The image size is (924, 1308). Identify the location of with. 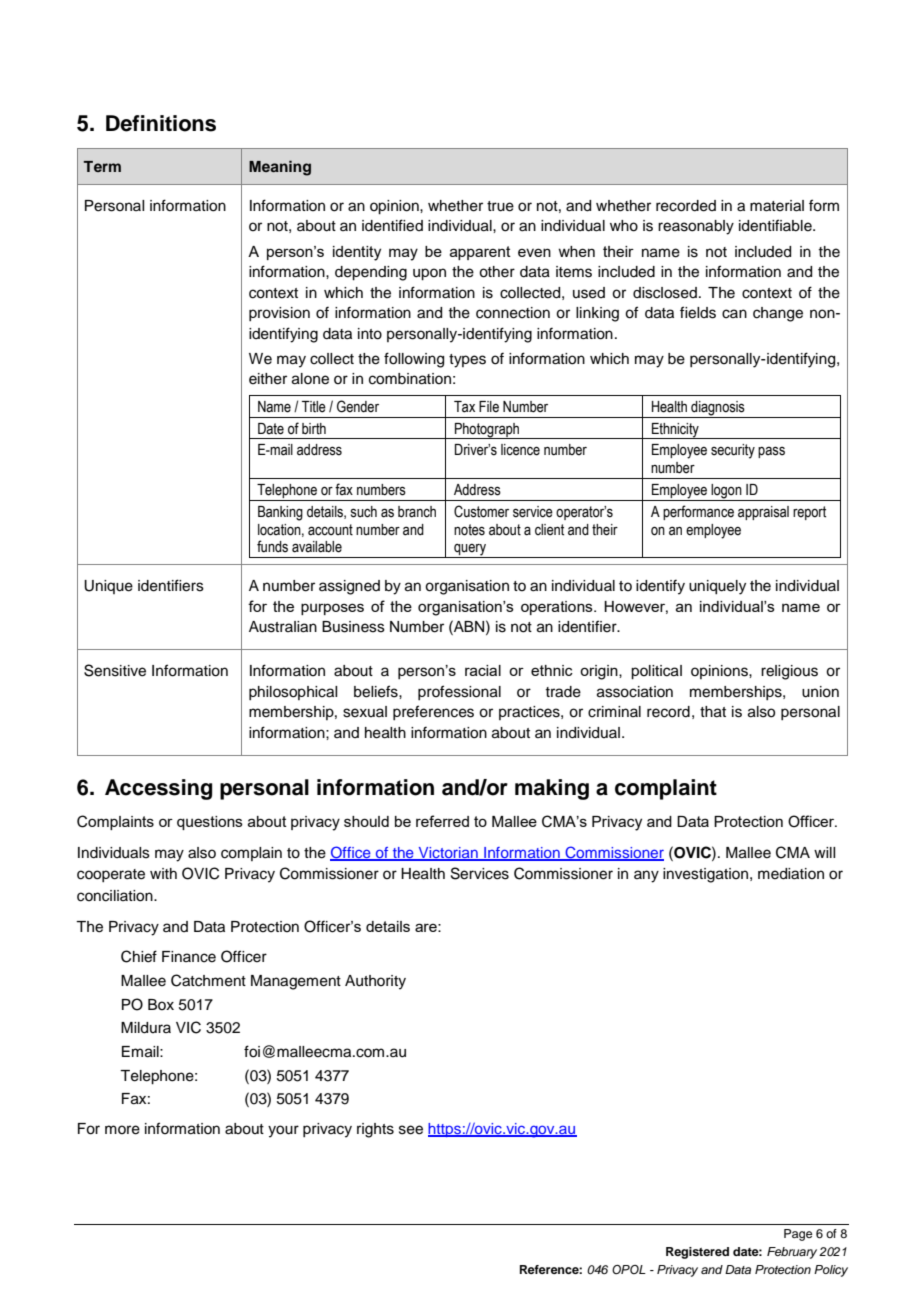
(163, 873).
